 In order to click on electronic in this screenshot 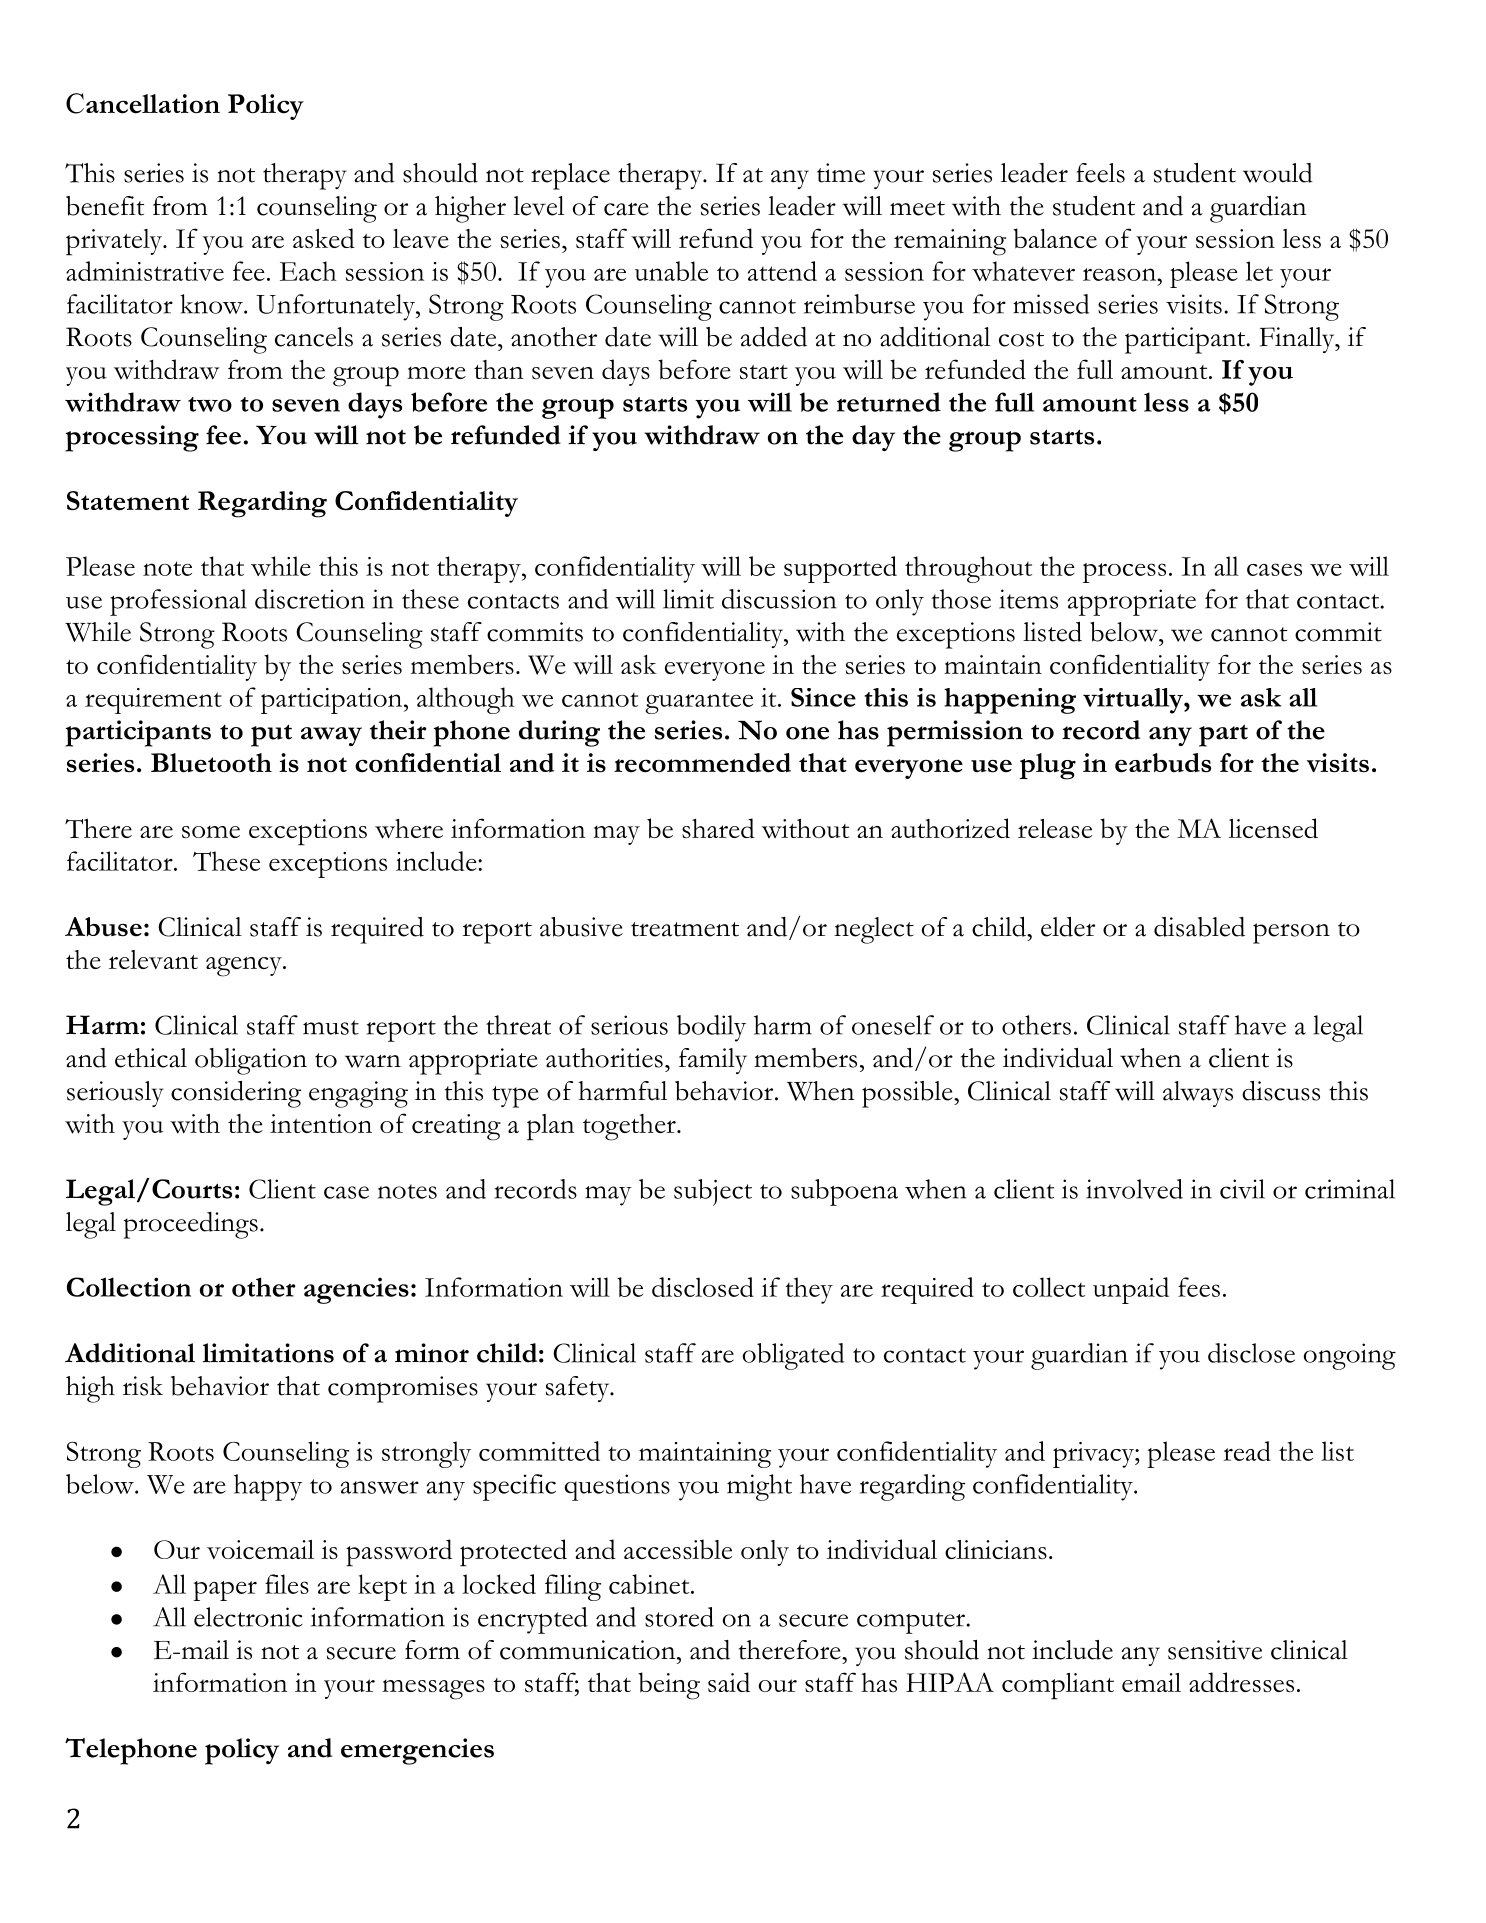, I will do `click(248, 1617)`.
